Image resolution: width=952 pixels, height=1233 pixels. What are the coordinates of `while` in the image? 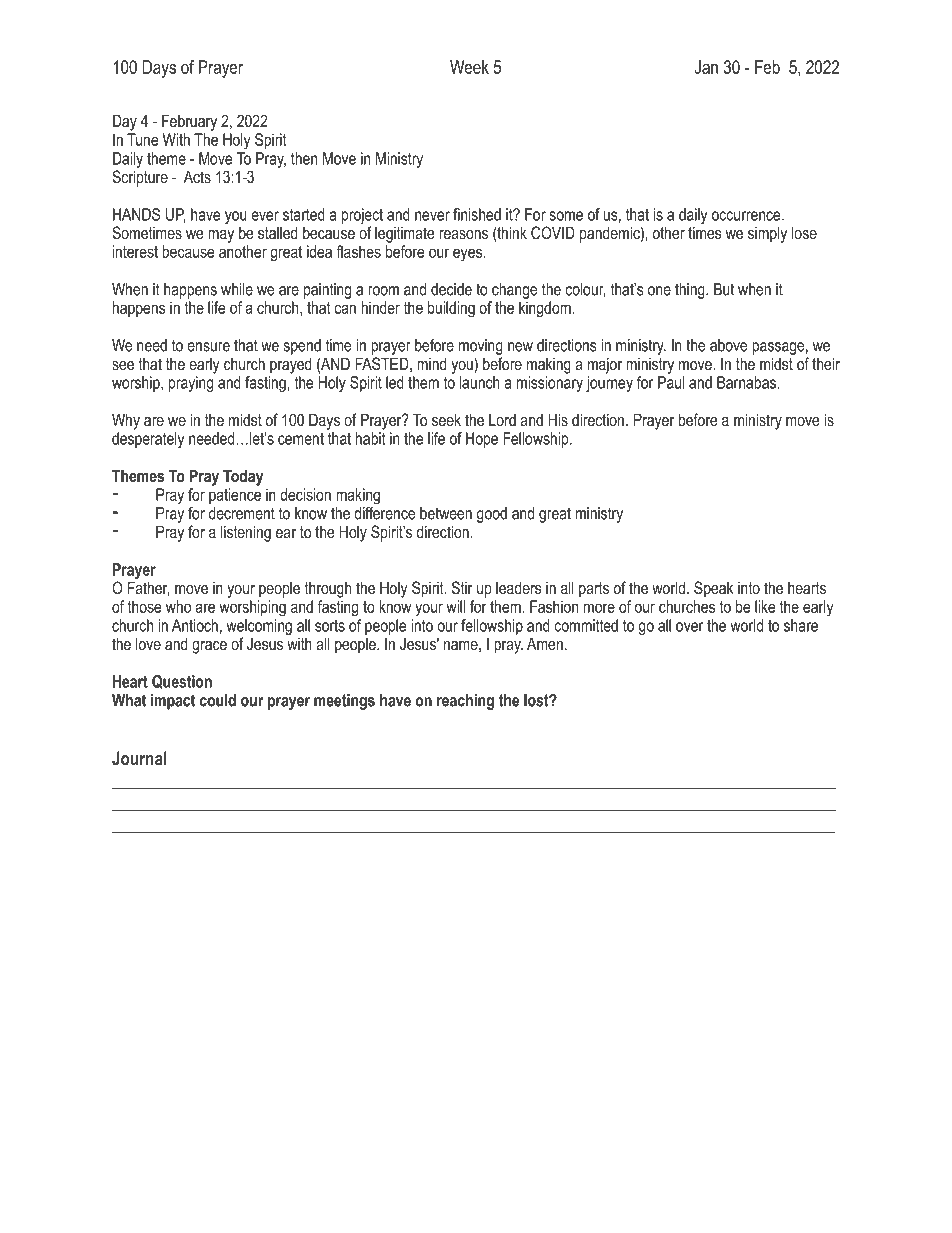 It's located at (237, 289).
